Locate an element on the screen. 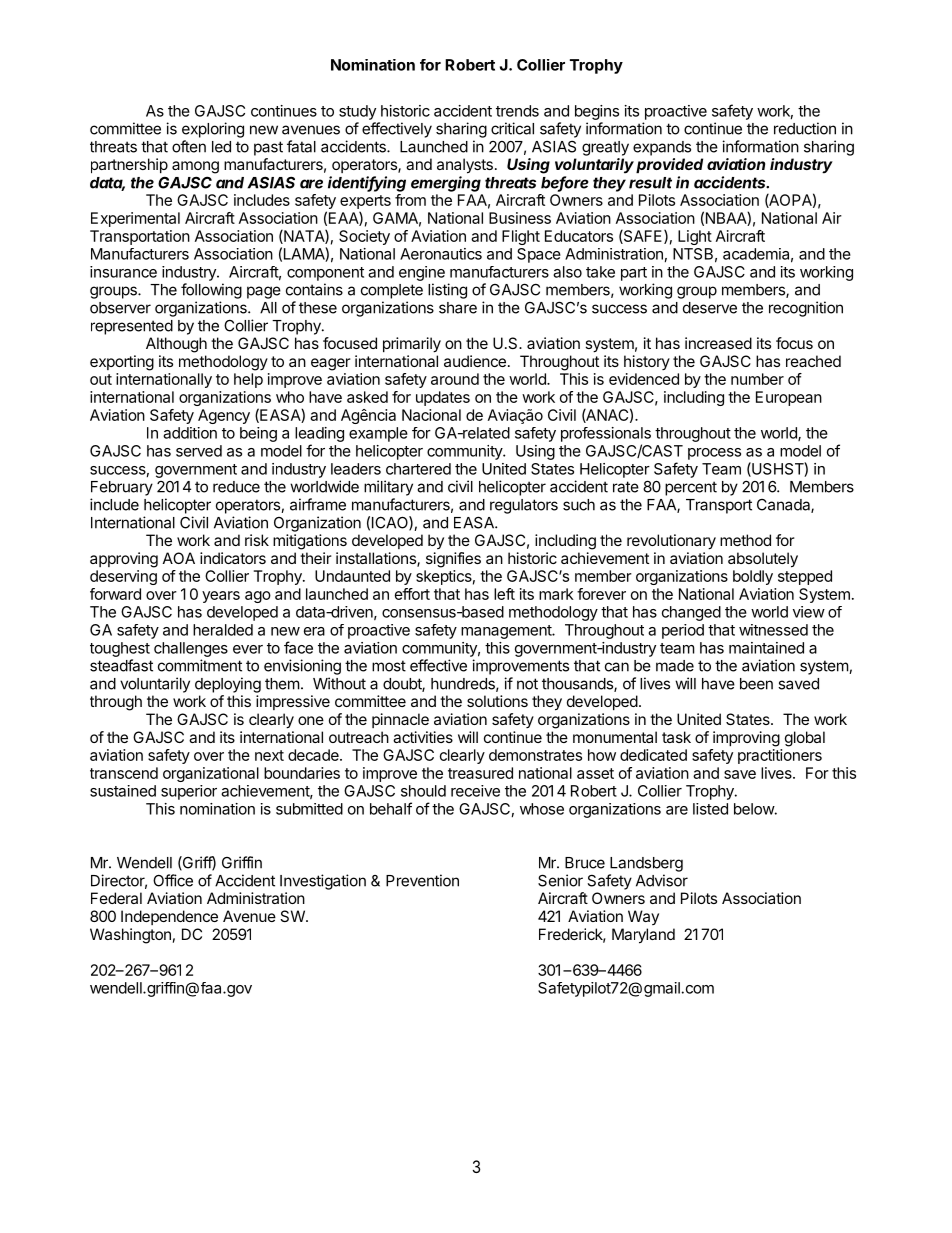 This screenshot has height=1233, width=952. Advisor is located at coordinates (662, 880).
